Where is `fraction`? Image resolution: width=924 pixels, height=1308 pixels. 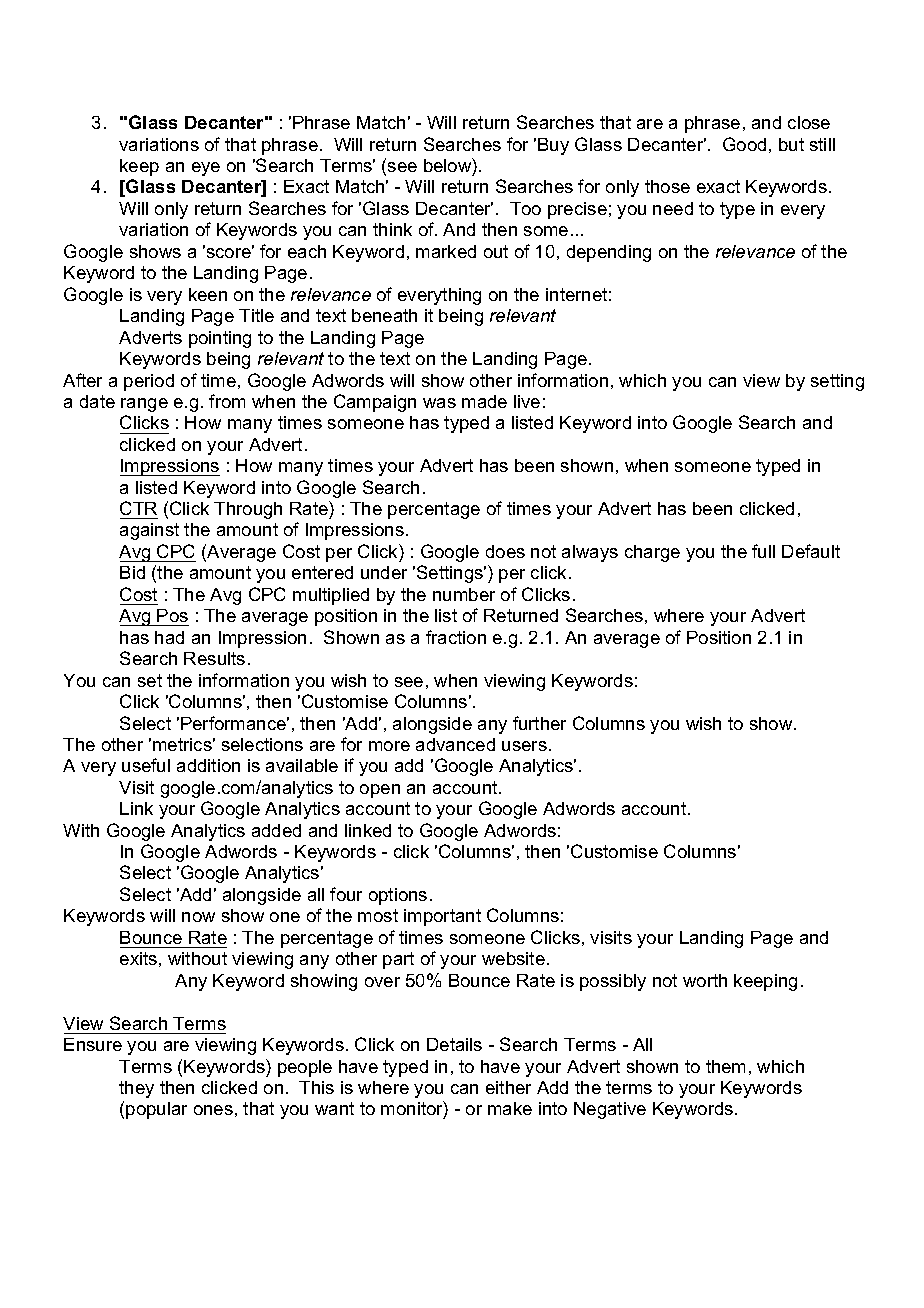
fraction is located at coordinates (456, 637).
